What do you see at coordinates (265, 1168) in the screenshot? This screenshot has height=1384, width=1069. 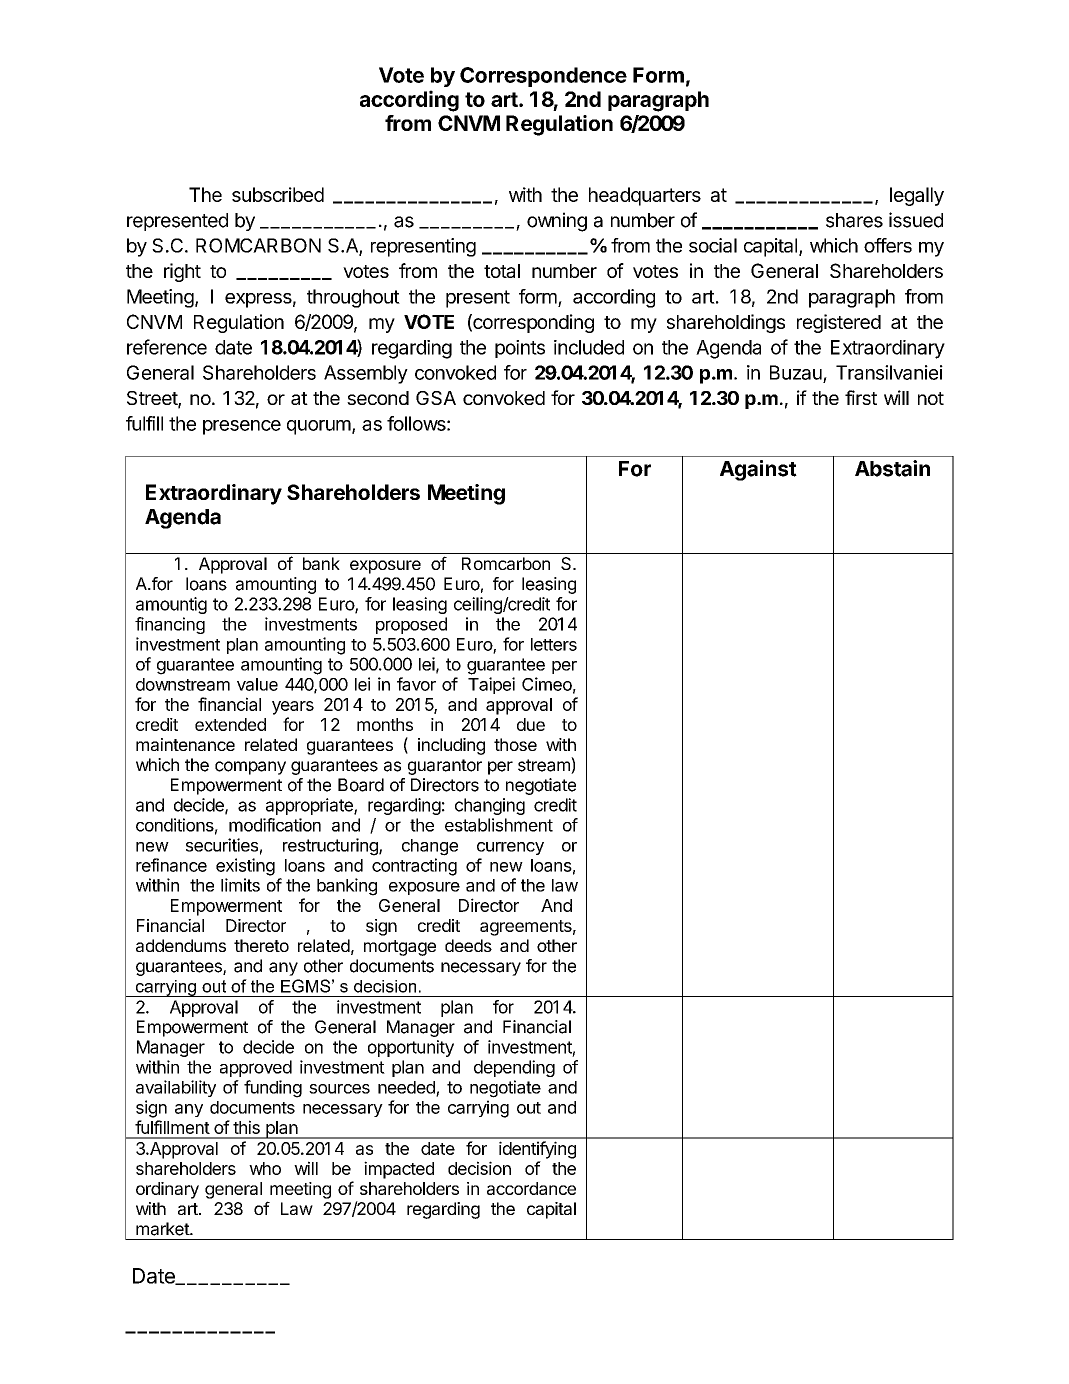 I see `who` at bounding box center [265, 1168].
